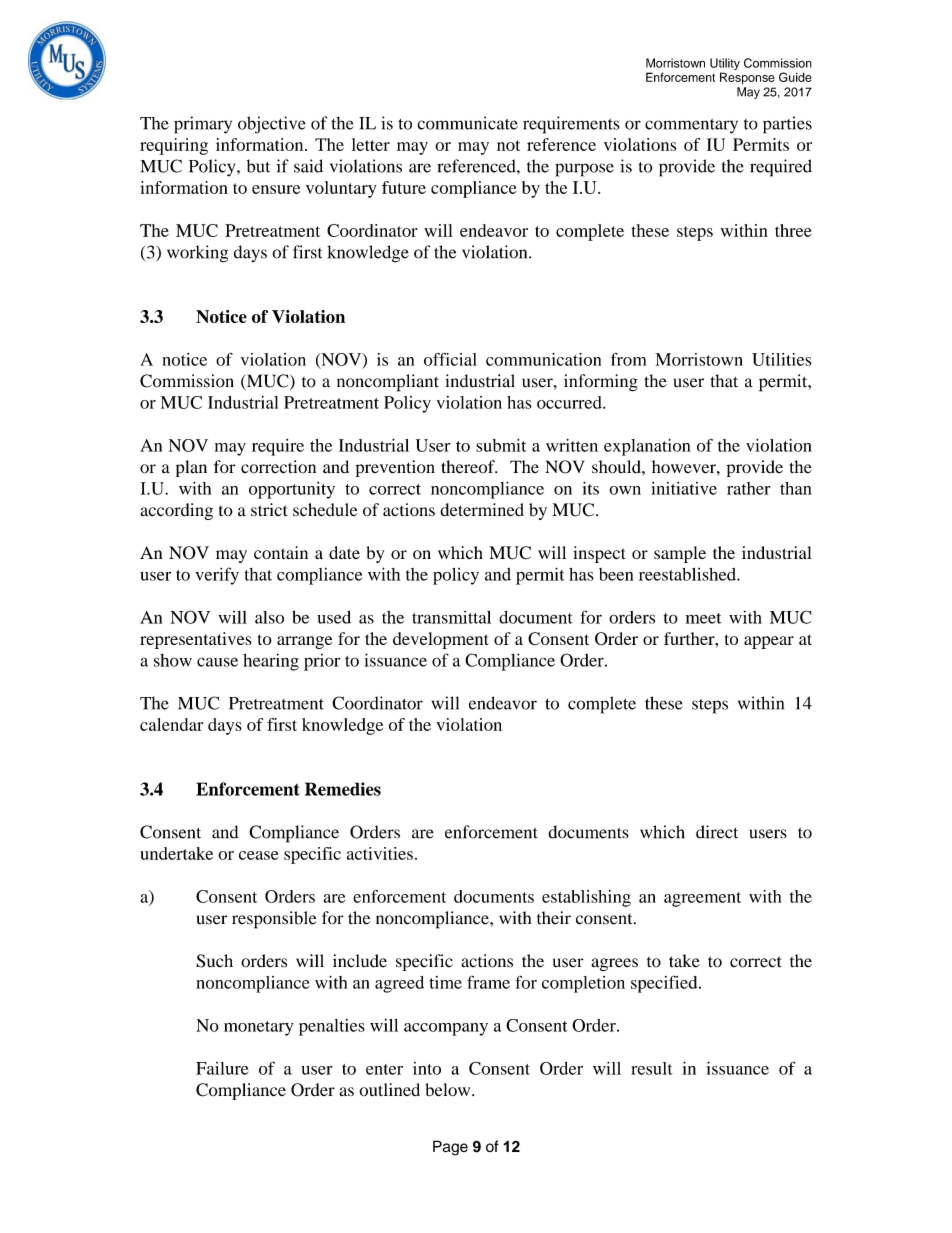  What do you see at coordinates (449, 1090) in the screenshot?
I see `below` at bounding box center [449, 1090].
